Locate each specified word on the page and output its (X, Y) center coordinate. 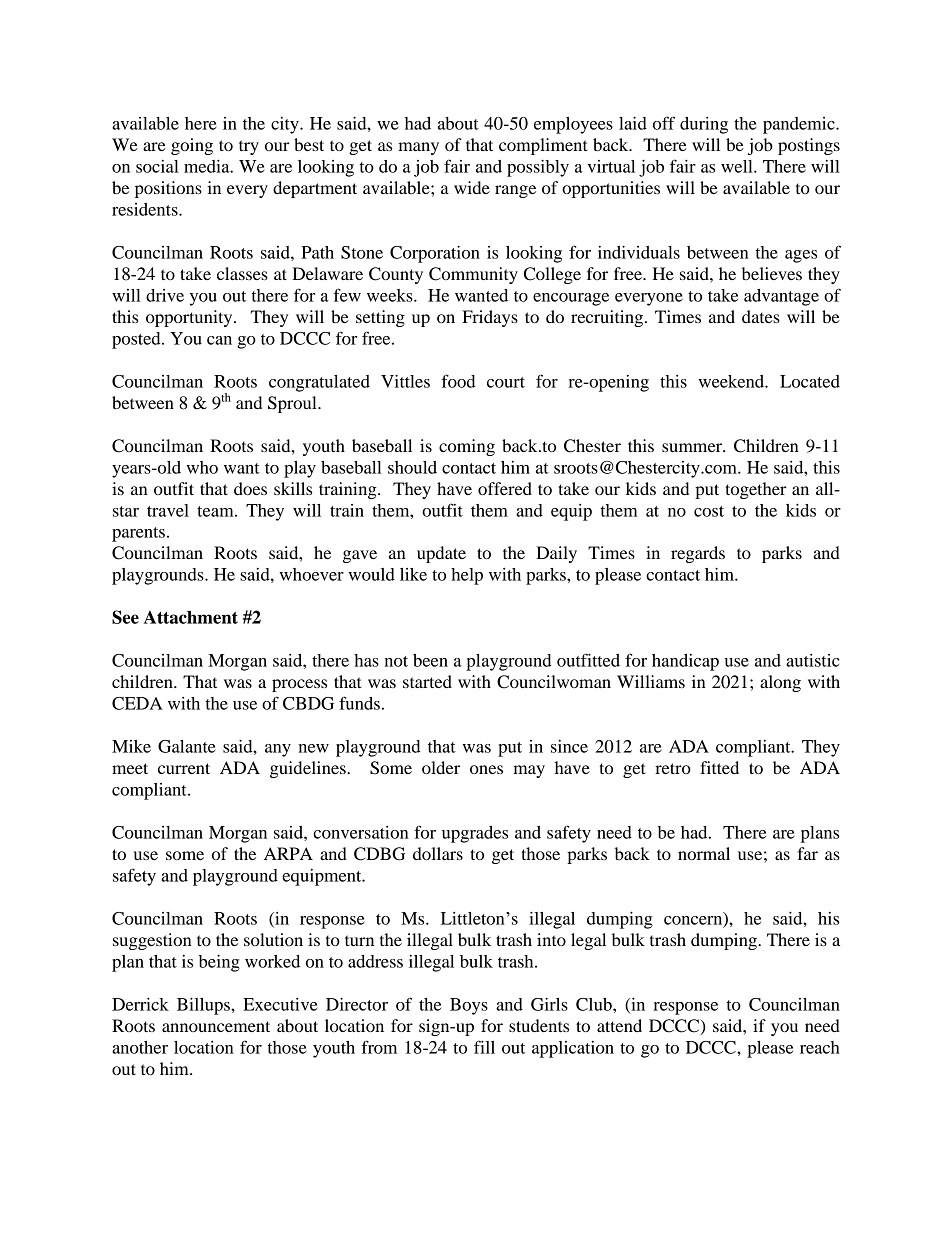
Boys (469, 1006)
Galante (187, 746)
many (418, 148)
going (192, 146)
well (738, 166)
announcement (216, 1026)
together (756, 490)
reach (820, 1047)
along (780, 683)
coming (467, 447)
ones (486, 769)
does (250, 488)
